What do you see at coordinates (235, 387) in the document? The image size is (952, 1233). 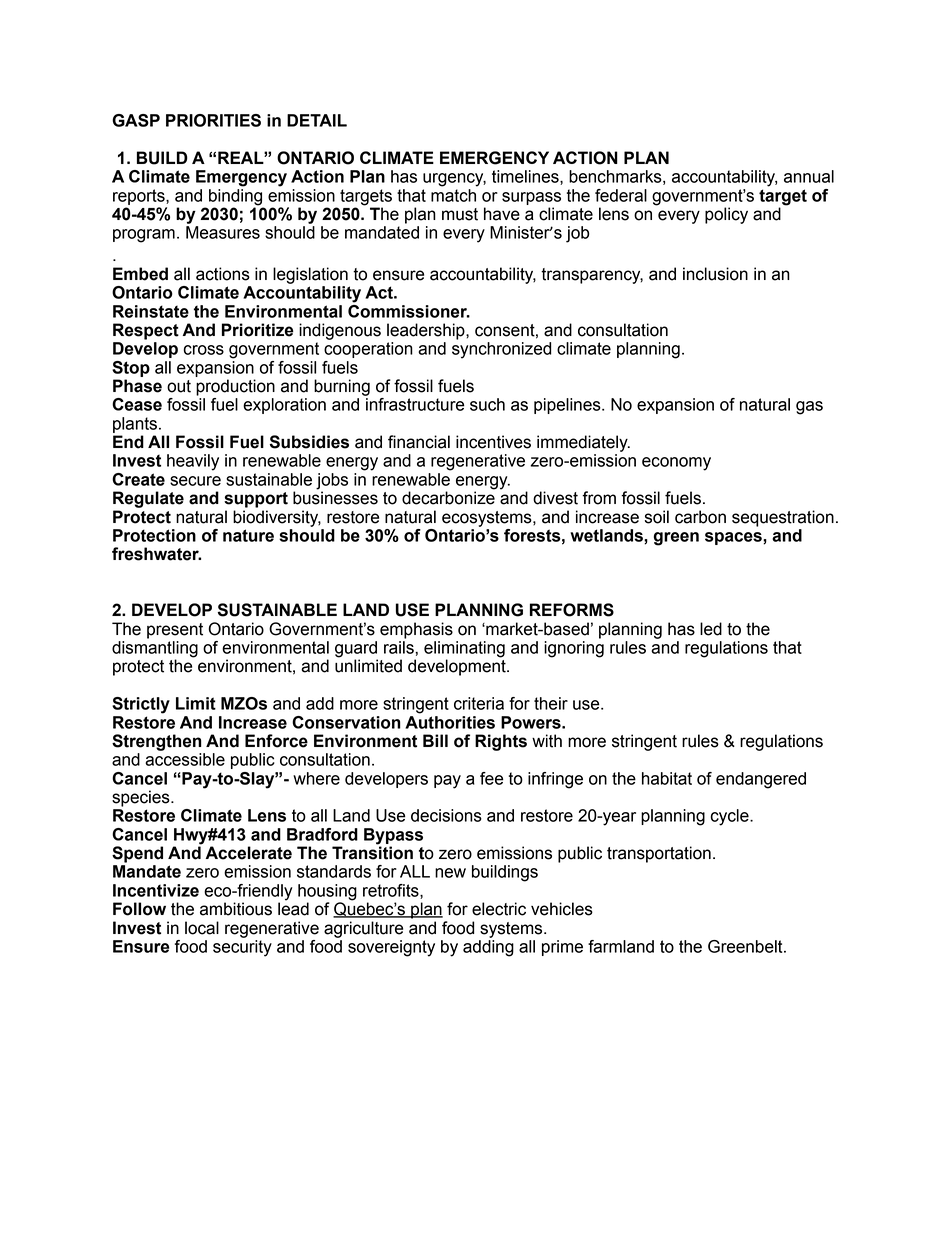 I see `production` at bounding box center [235, 387].
